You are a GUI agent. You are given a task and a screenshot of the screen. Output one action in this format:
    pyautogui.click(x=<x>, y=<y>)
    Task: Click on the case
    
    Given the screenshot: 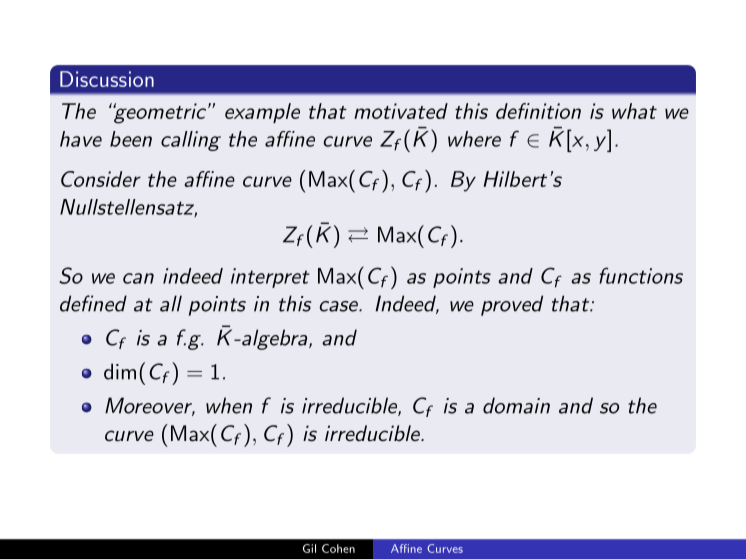 What is the action you would take?
    pyautogui.click(x=339, y=306)
